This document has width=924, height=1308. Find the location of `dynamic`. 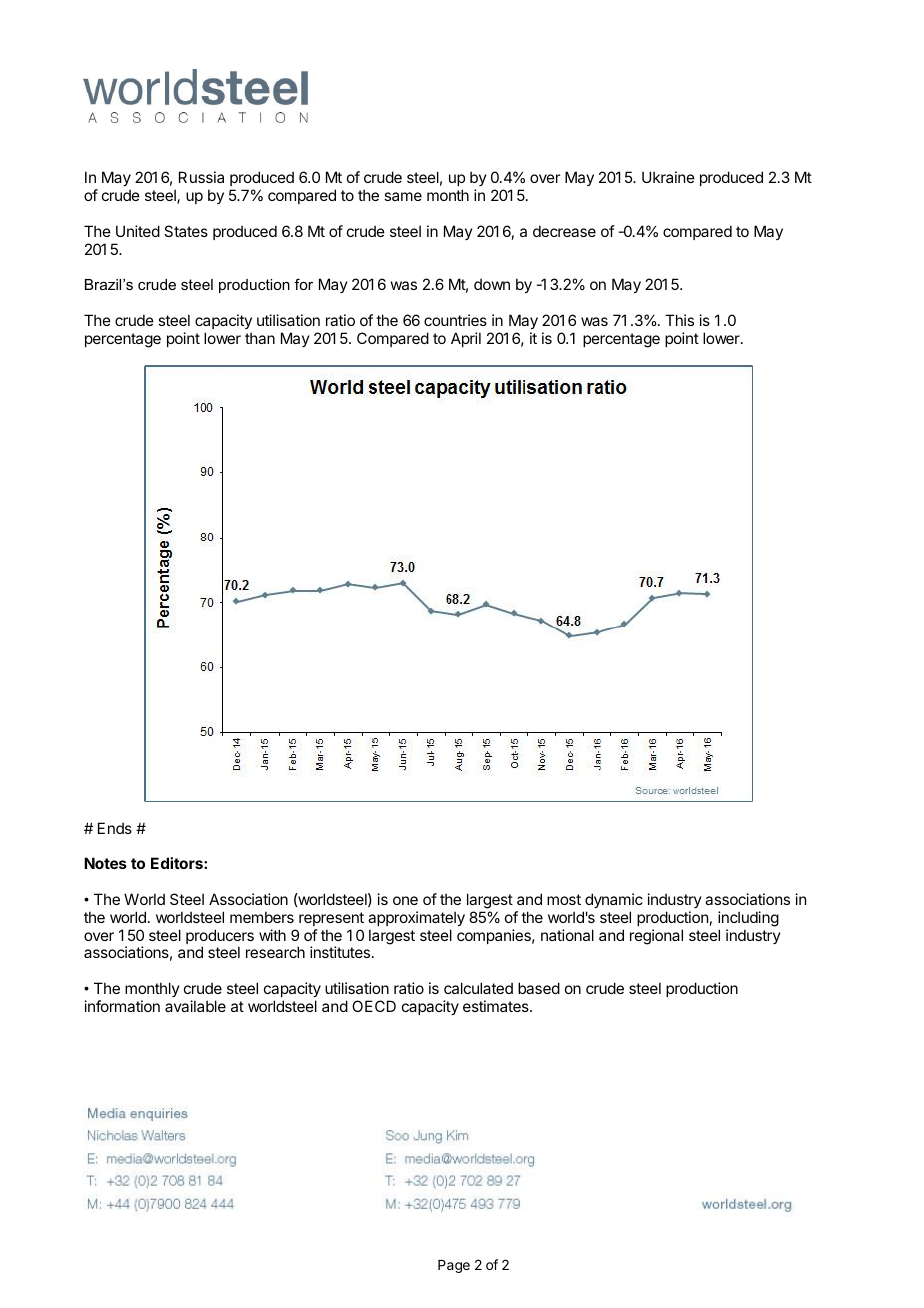

dynamic is located at coordinates (614, 900).
